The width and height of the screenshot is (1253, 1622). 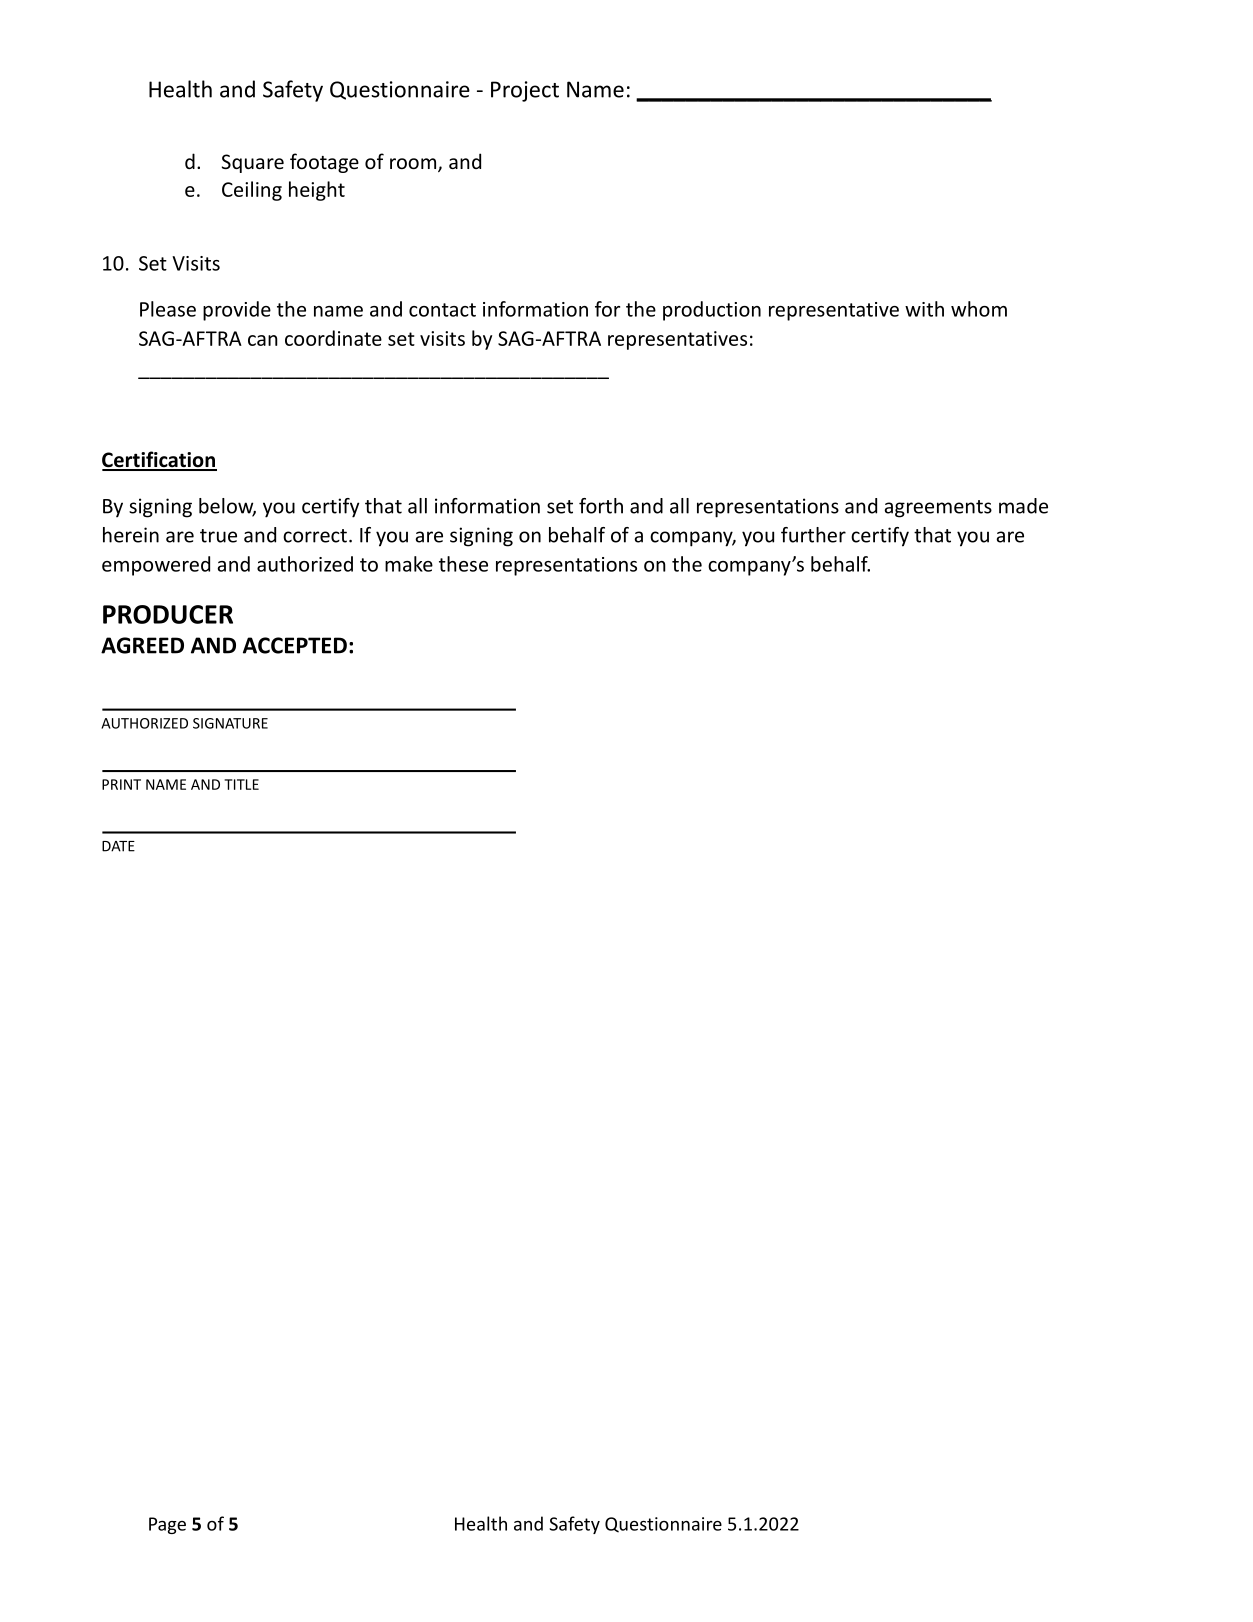 I want to click on DATE, so click(x=118, y=846).
